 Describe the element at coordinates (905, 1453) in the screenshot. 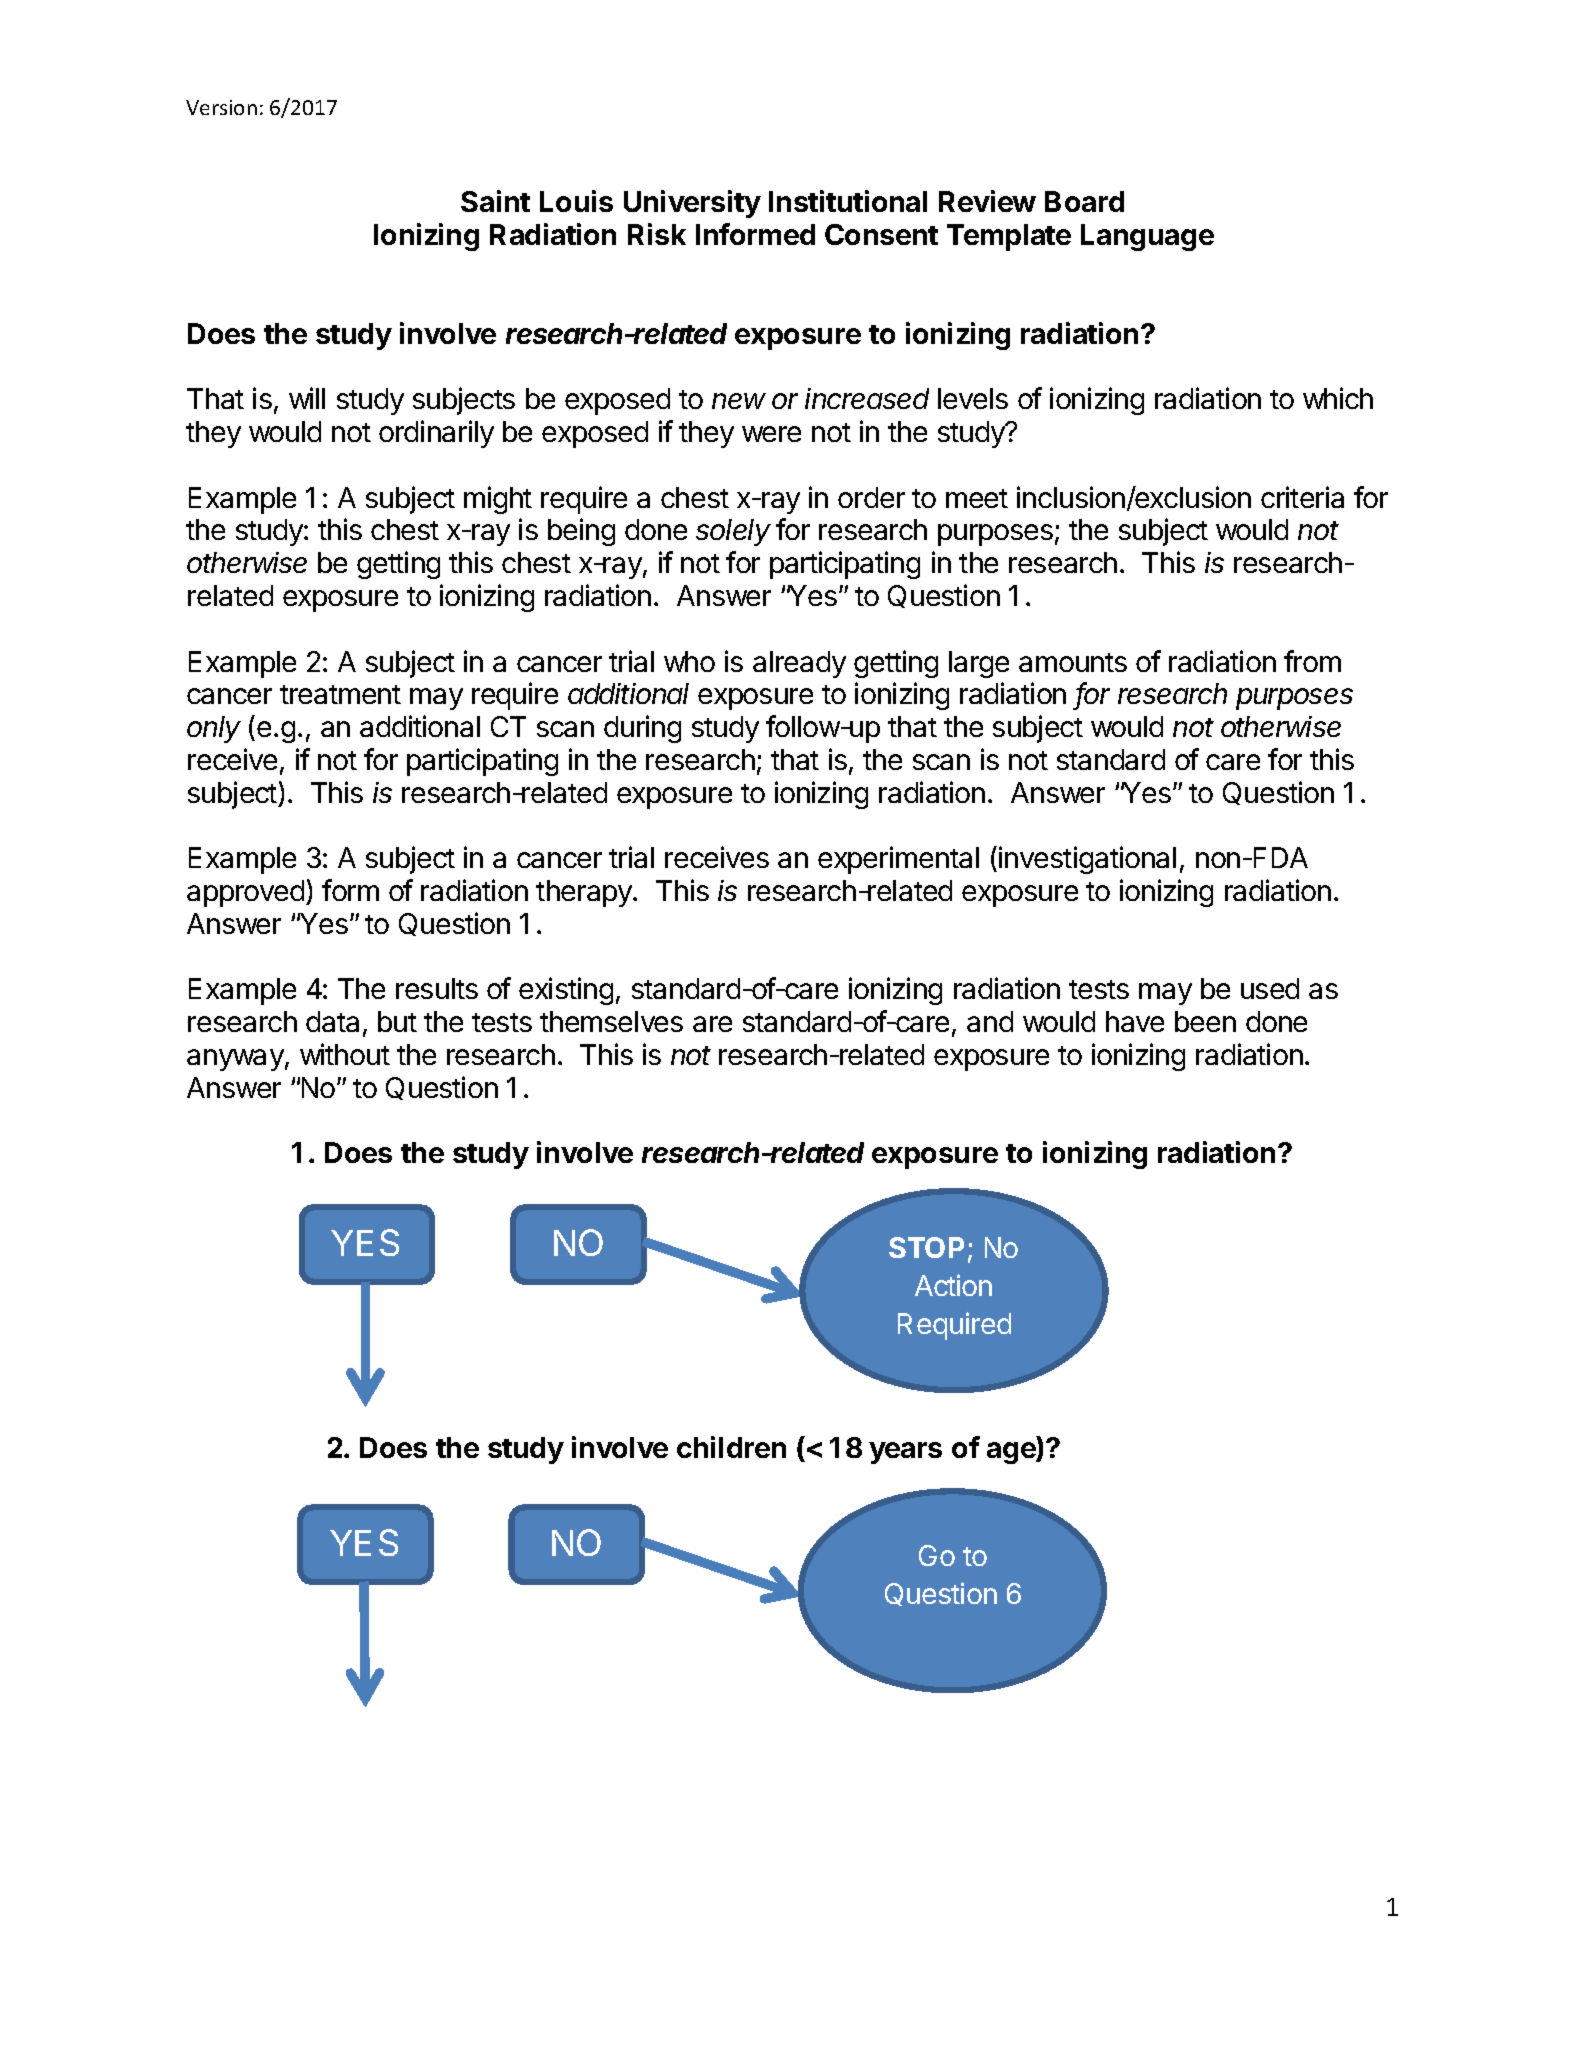

I see `years` at that location.
